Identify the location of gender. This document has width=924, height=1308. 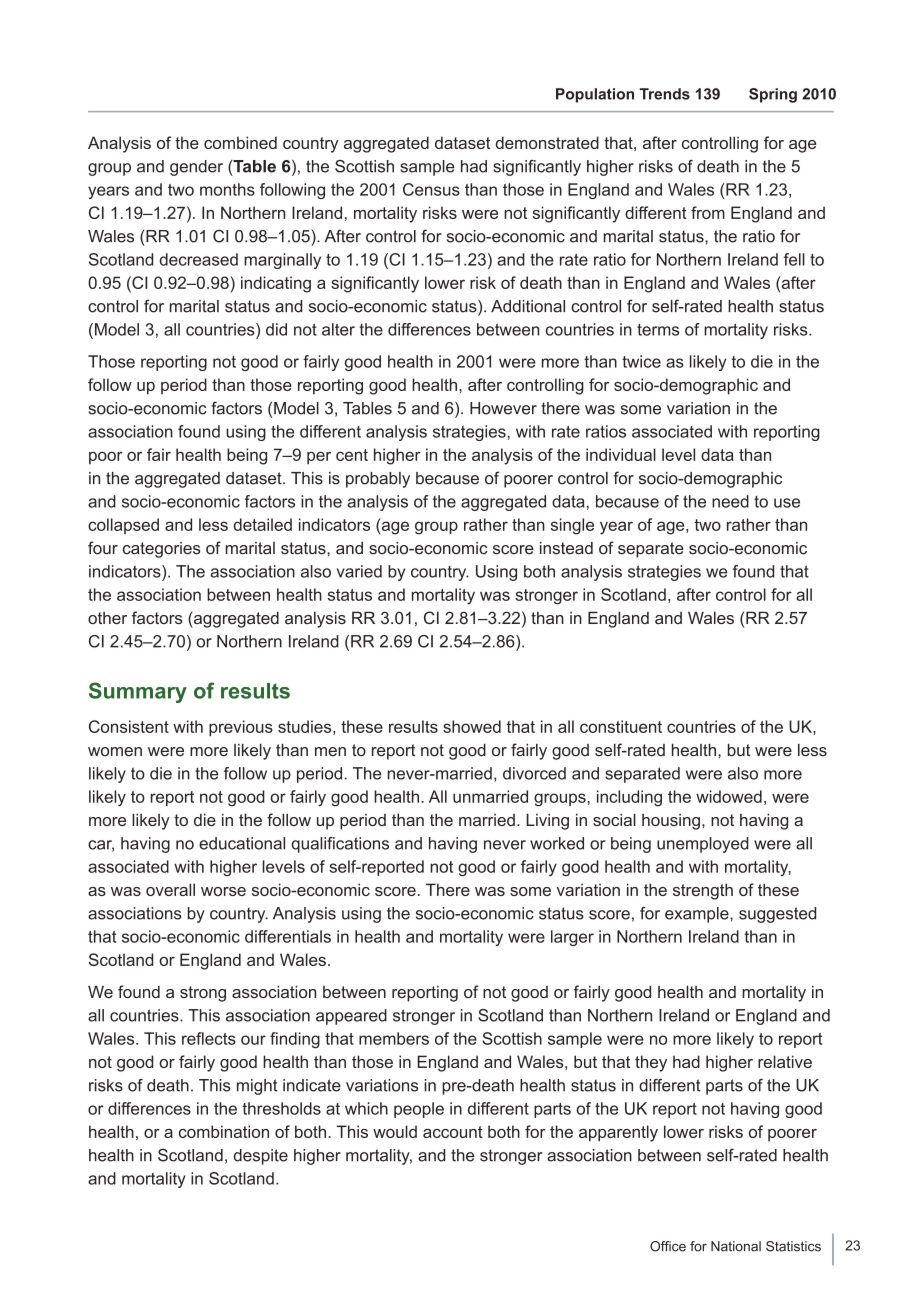
(196, 168).
